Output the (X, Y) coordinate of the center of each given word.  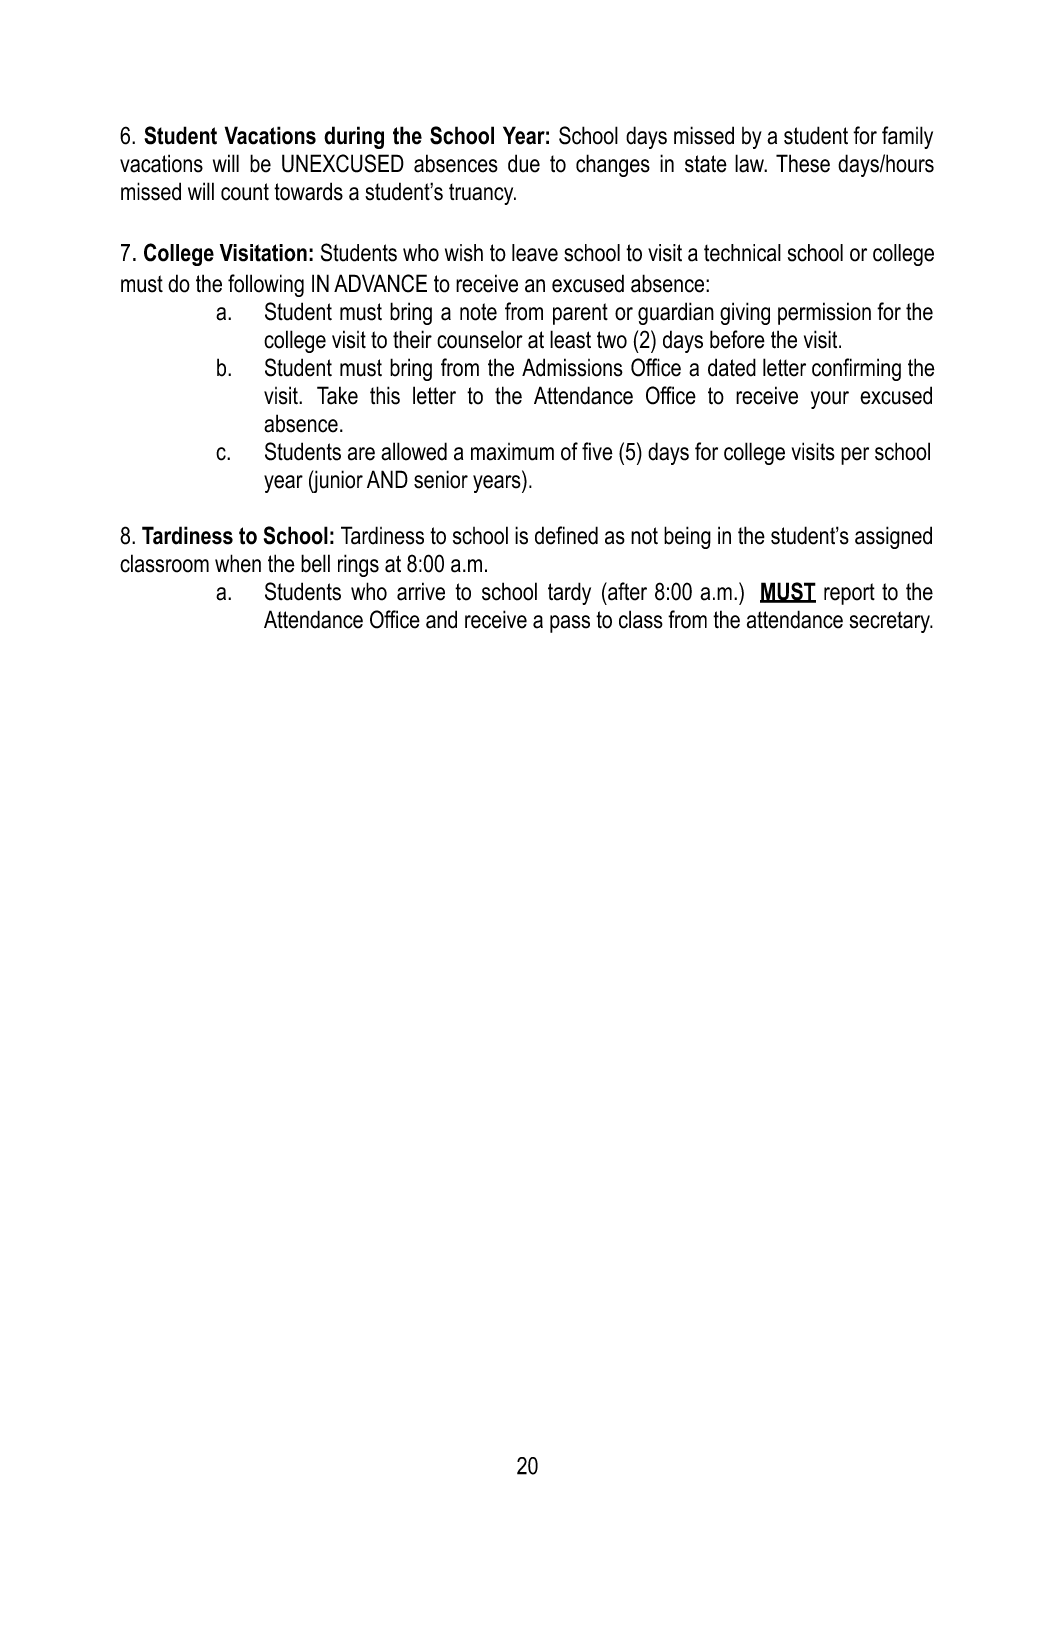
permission (824, 313)
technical (742, 253)
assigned (893, 537)
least (570, 339)
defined (566, 535)
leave (535, 253)
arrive (421, 591)
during (354, 137)
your (830, 400)
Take (337, 395)
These (803, 163)
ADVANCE (380, 283)
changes (613, 165)
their (412, 339)
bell (315, 563)
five (597, 451)
